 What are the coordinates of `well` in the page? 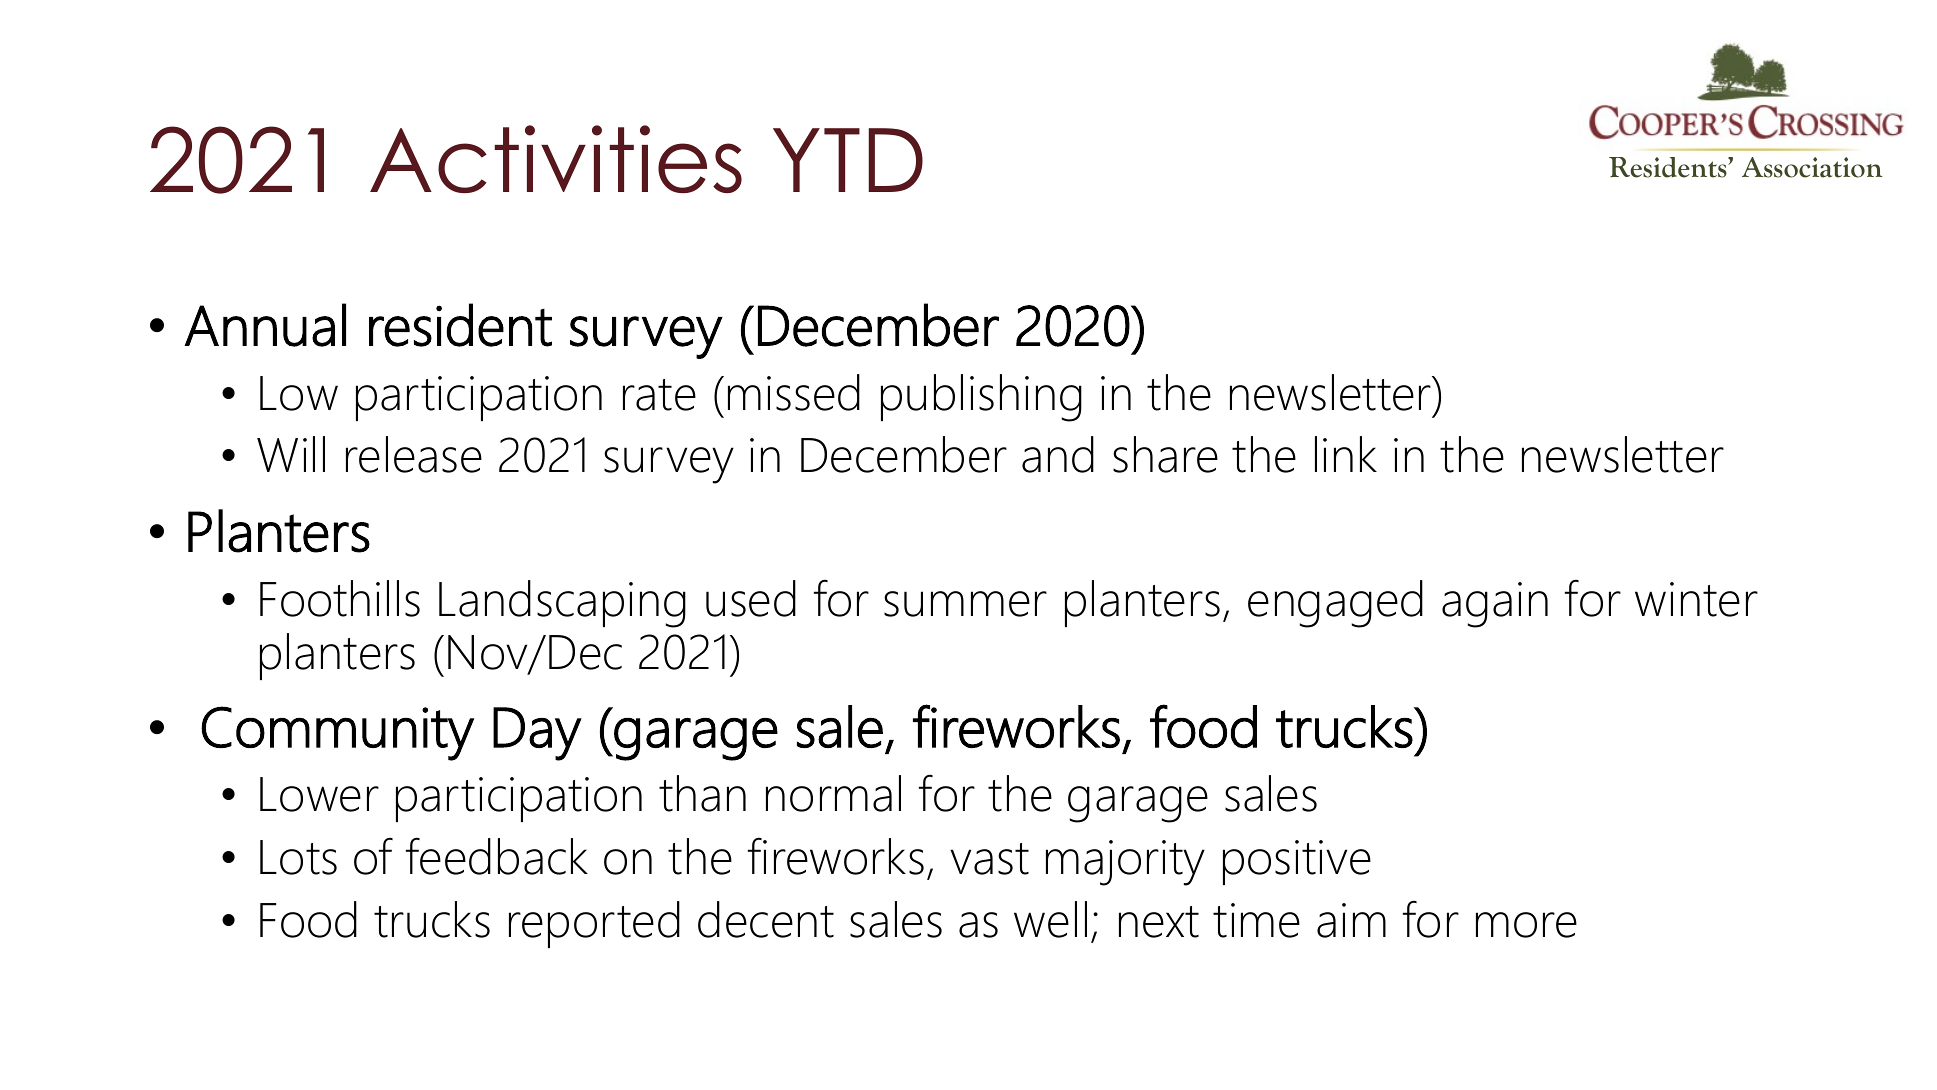 It's located at (1050, 919).
